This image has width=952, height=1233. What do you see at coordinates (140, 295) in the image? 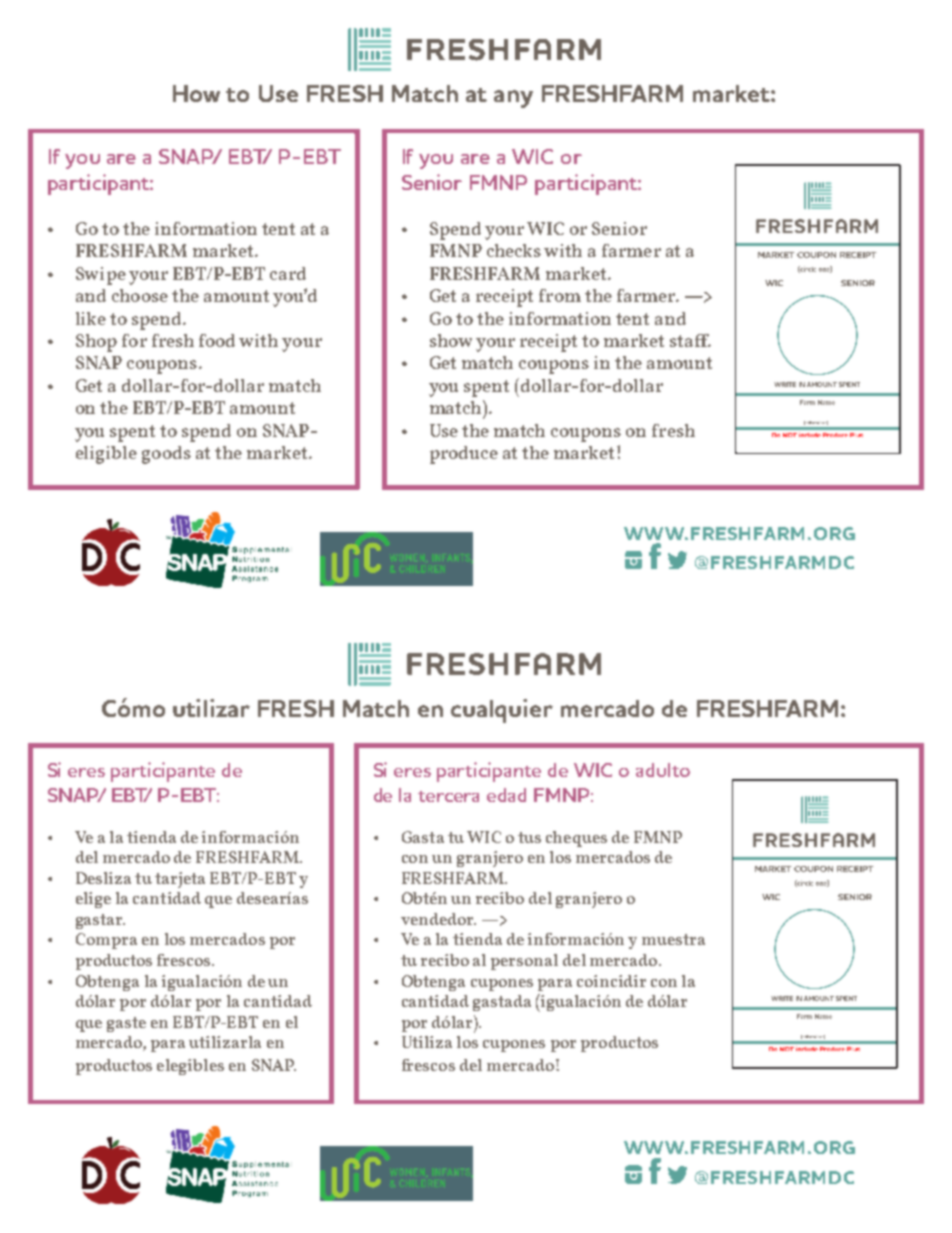
I see `choose` at bounding box center [140, 295].
